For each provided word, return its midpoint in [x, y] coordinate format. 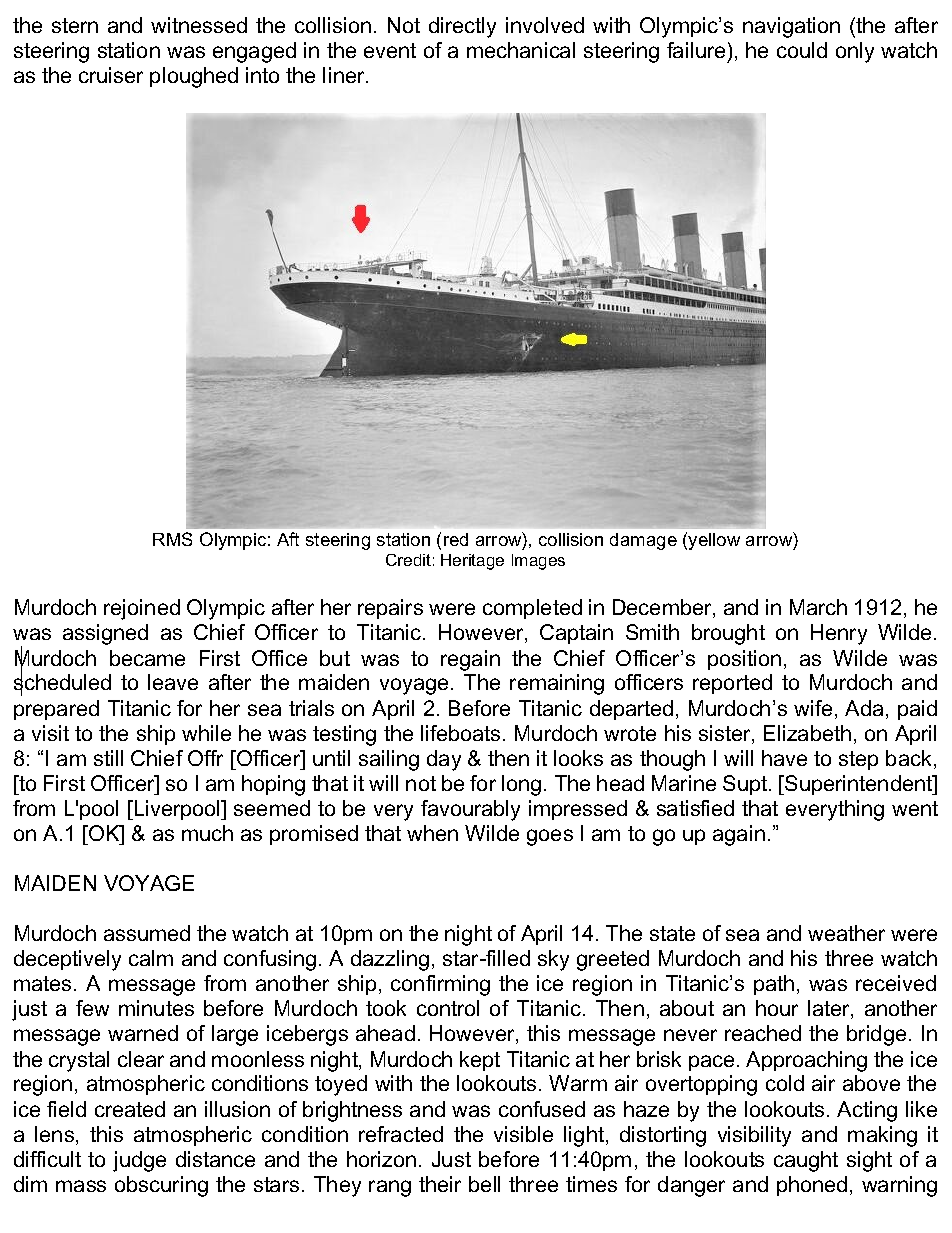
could [802, 50]
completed [532, 609]
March [818, 607]
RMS [172, 539]
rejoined [142, 609]
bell [484, 1184]
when [432, 833]
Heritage [472, 562]
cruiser [111, 75]
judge [139, 1161]
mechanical [521, 50]
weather [846, 933]
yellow [714, 541]
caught [806, 1161]
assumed [147, 933]
